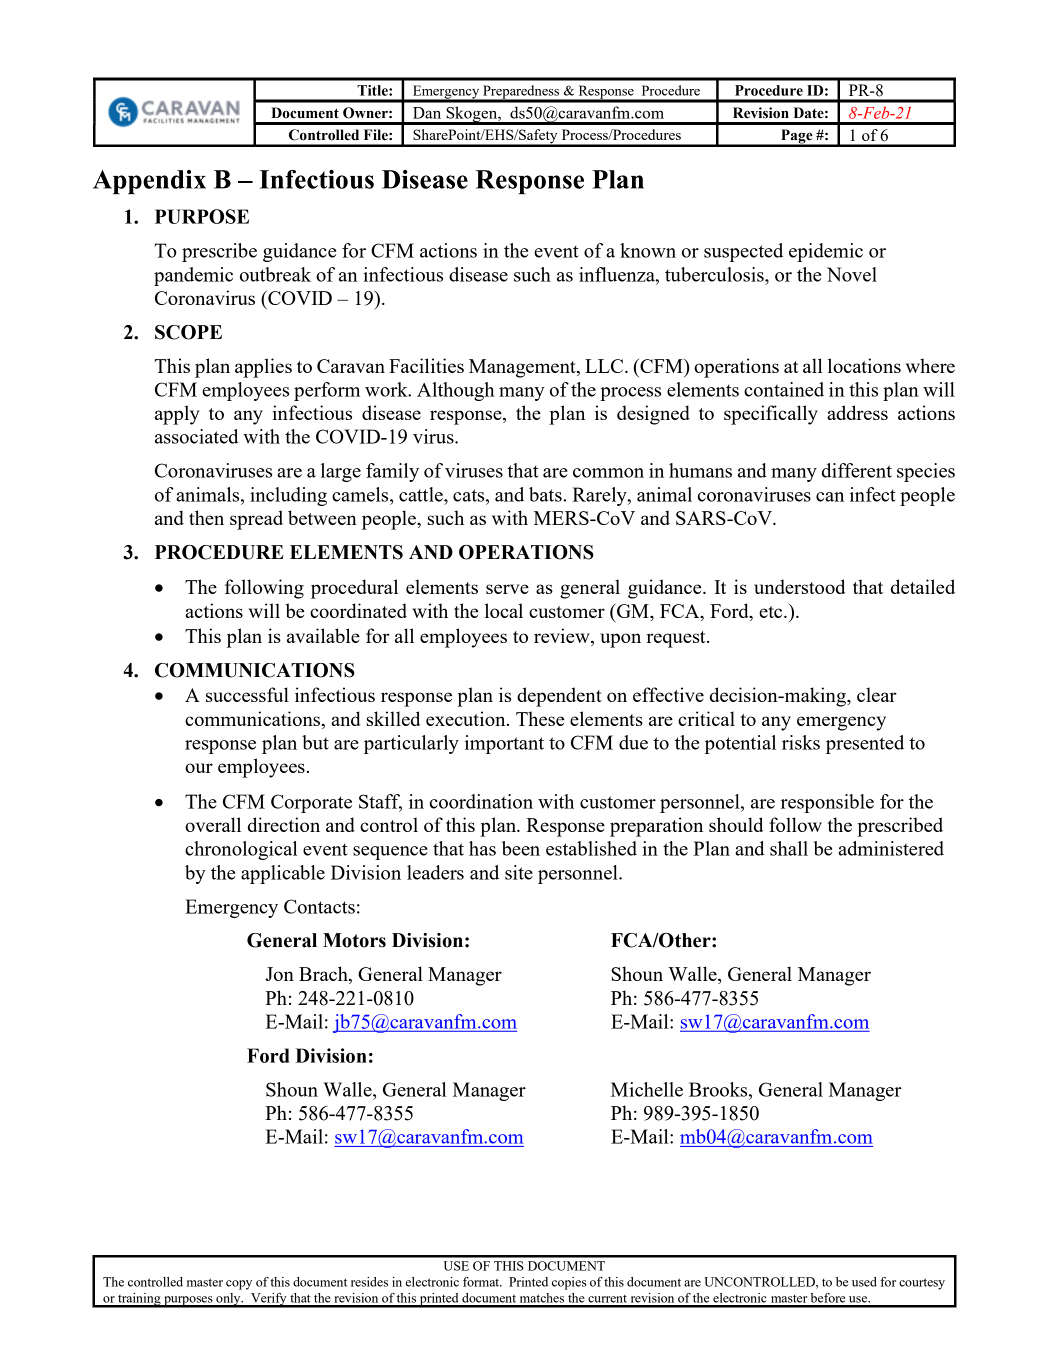 Image resolution: width=1049 pixels, height=1357 pixels. I want to click on clear, so click(877, 694).
